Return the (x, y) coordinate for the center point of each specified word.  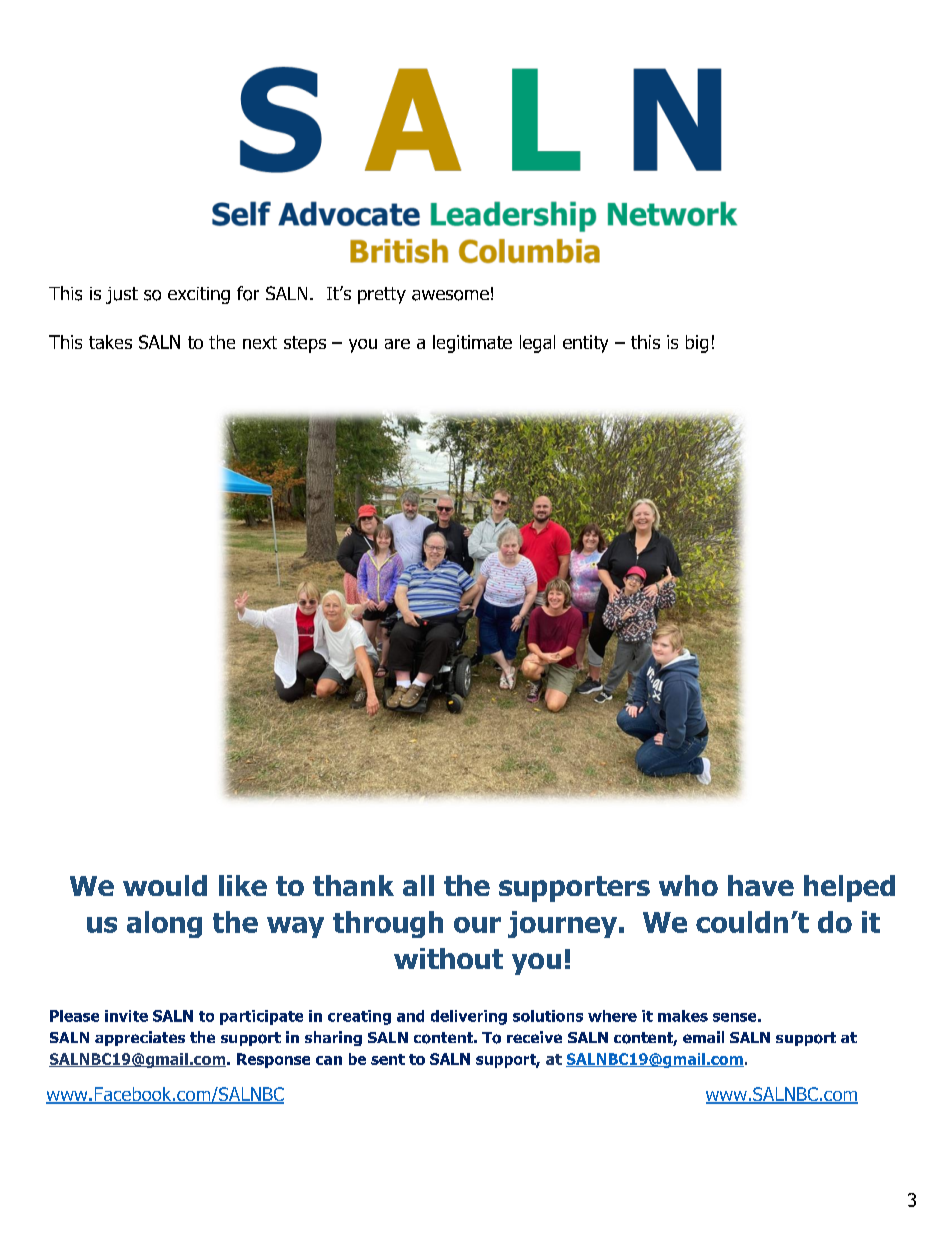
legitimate (472, 344)
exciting (199, 295)
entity (585, 344)
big (697, 344)
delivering (469, 1017)
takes (110, 342)
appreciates (140, 1038)
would (165, 885)
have (761, 885)
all (418, 885)
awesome (450, 295)
